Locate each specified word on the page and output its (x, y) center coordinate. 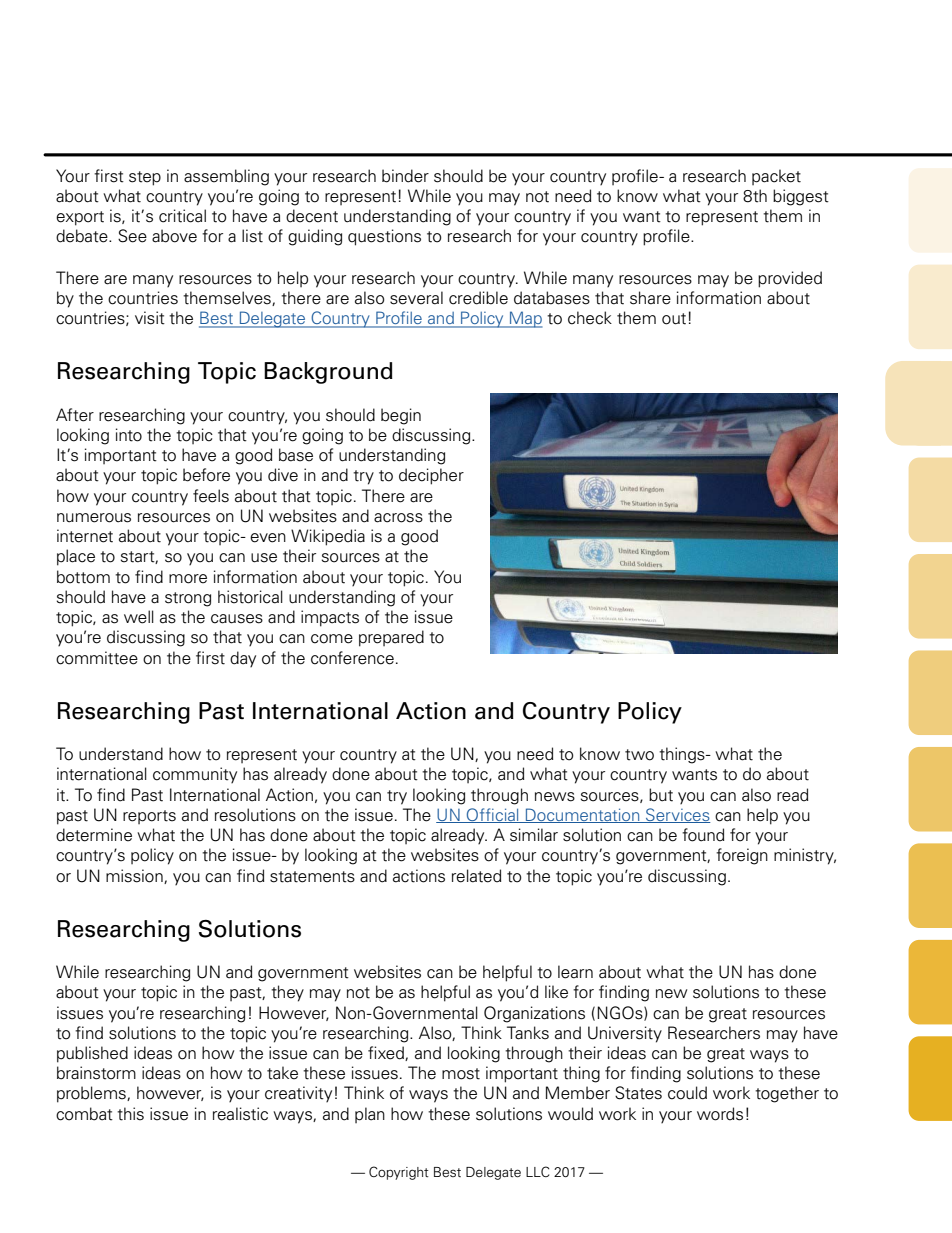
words (720, 1114)
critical (182, 216)
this (130, 1114)
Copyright (399, 1173)
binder (405, 176)
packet (776, 177)
